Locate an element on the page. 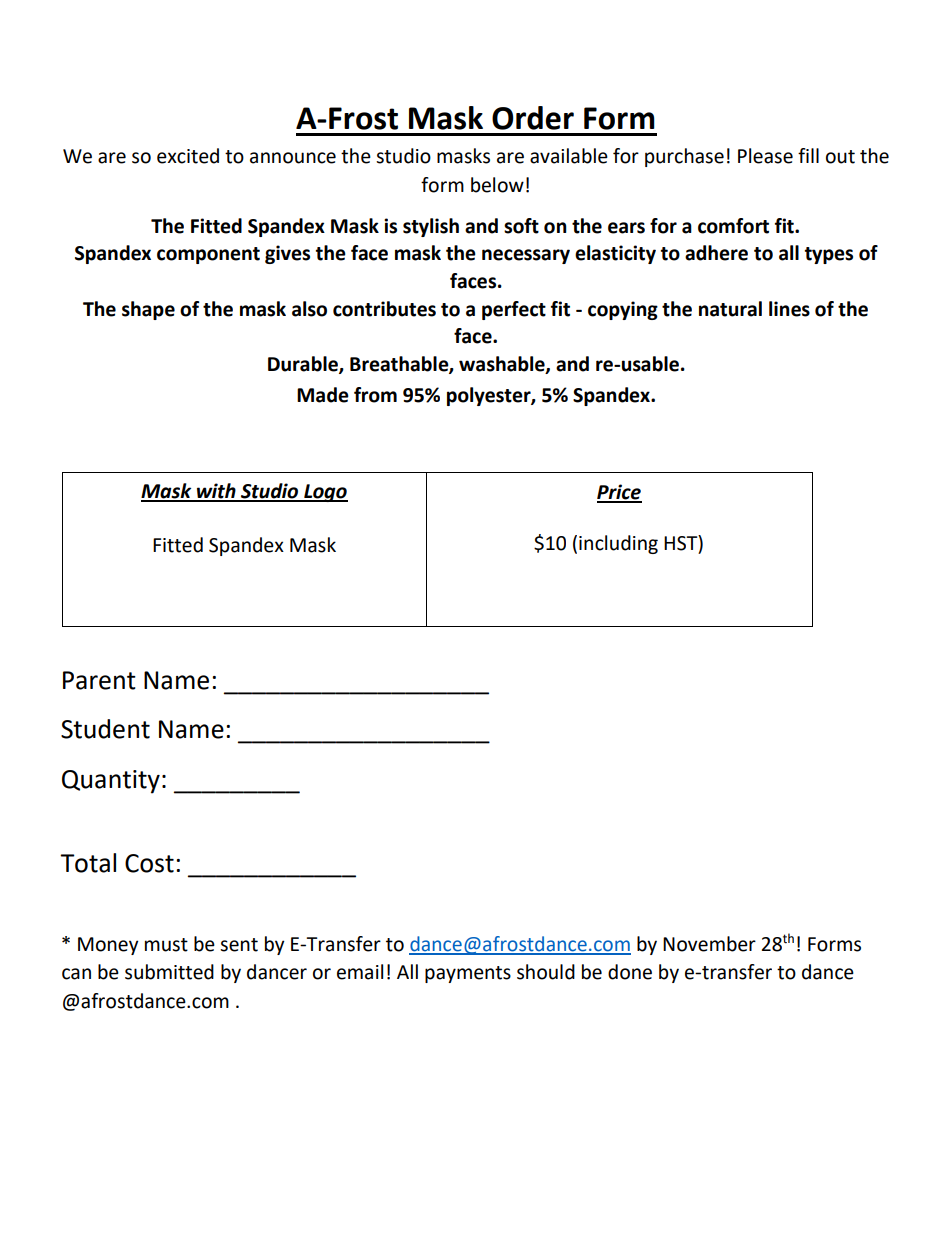 The width and height of the document is (952, 1233). done is located at coordinates (630, 972).
